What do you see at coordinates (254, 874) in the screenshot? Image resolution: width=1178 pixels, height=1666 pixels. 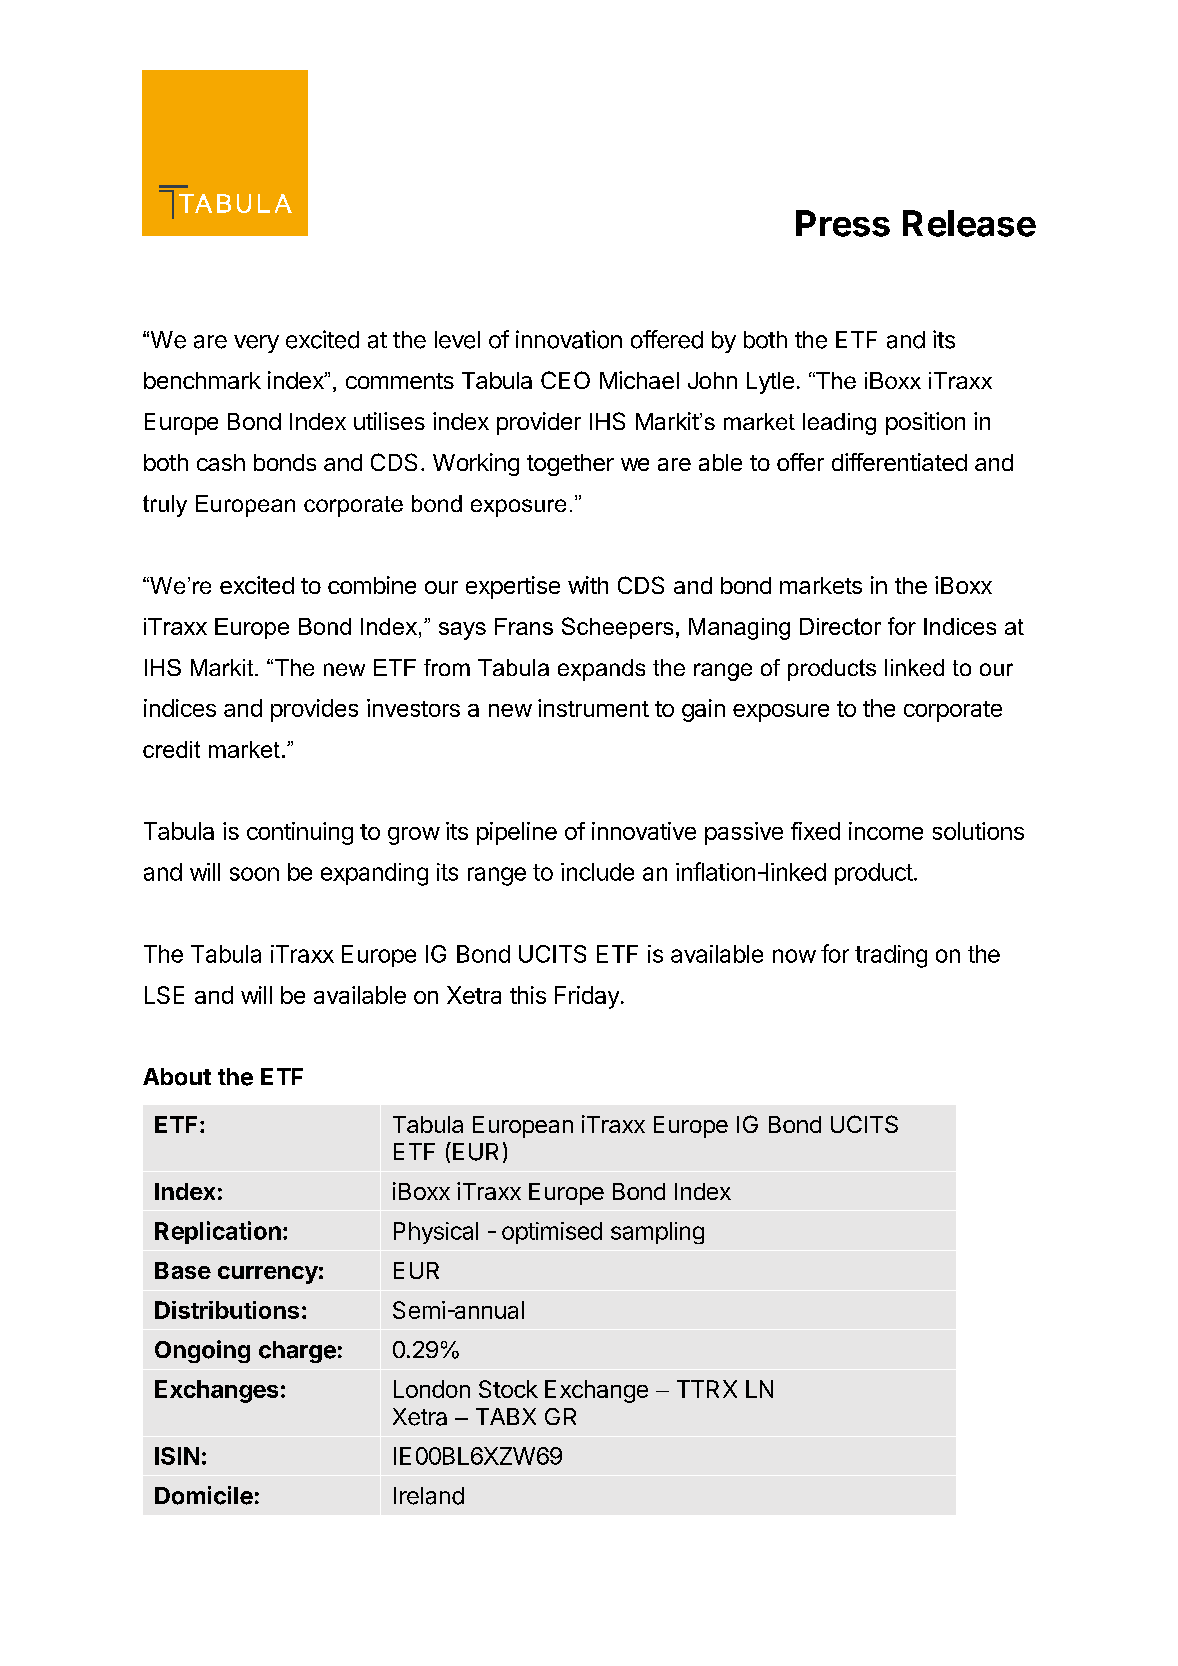 I see `soon` at bounding box center [254, 874].
